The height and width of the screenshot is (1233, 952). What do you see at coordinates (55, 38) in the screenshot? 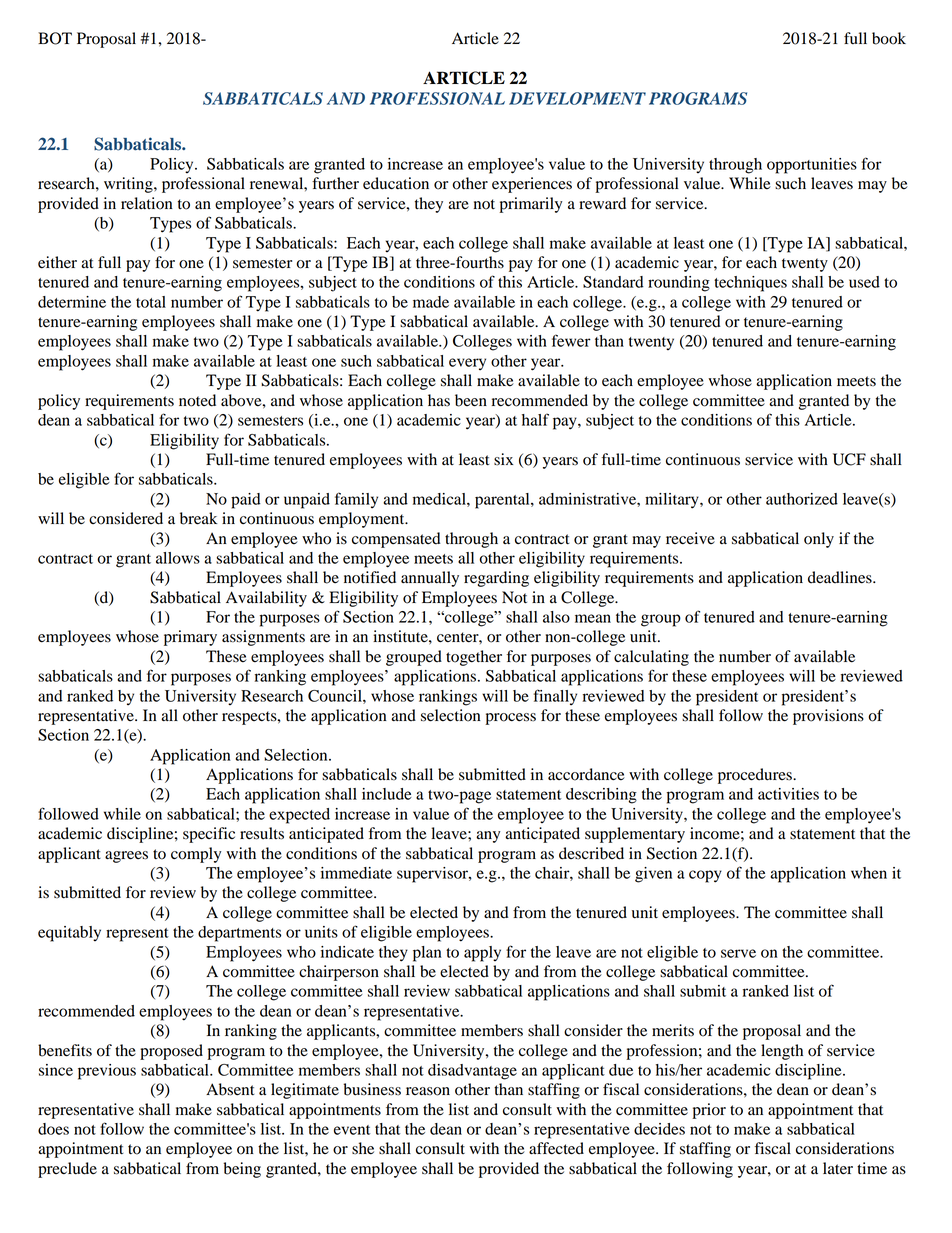
I see `BOT` at bounding box center [55, 38].
